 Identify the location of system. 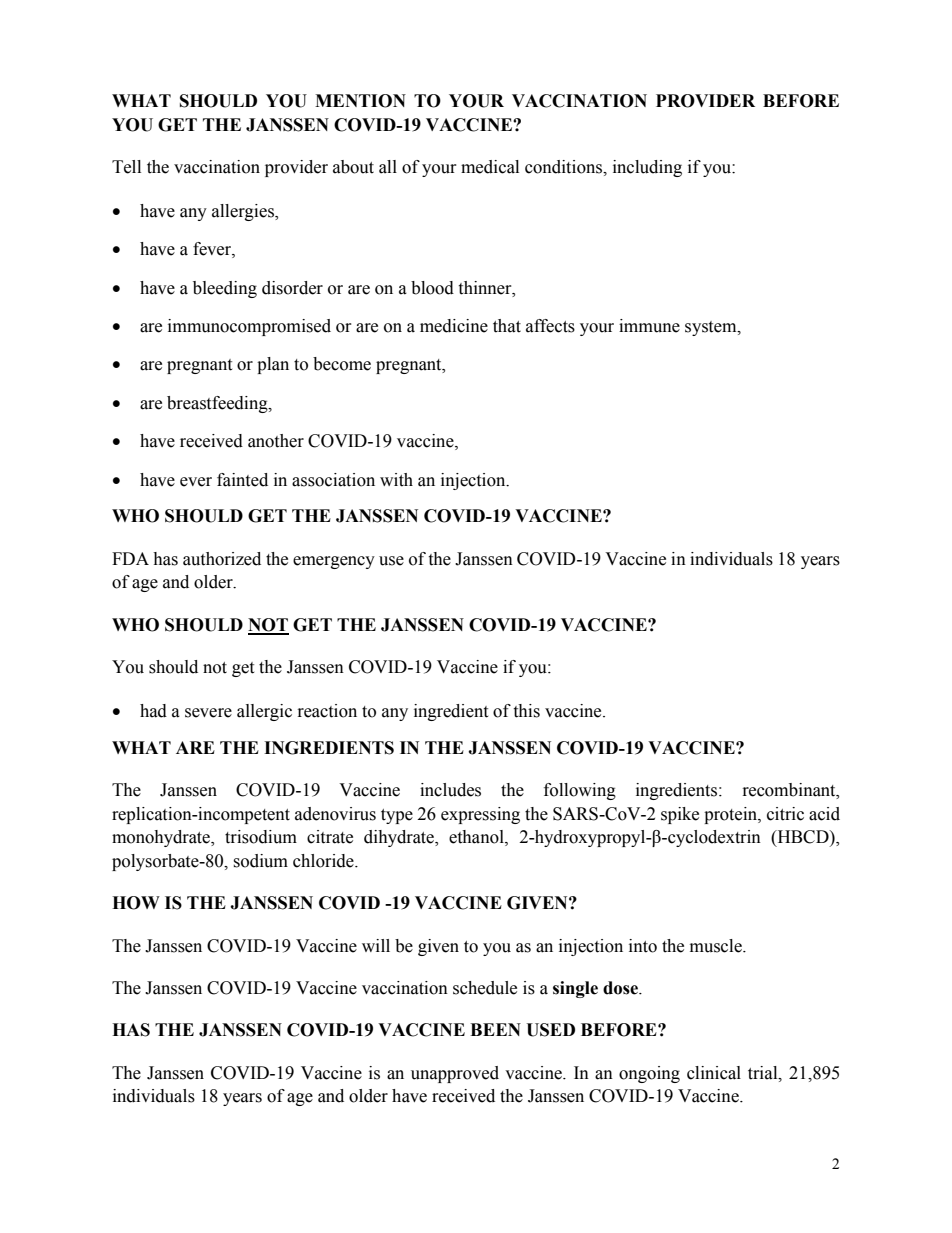
(712, 328).
